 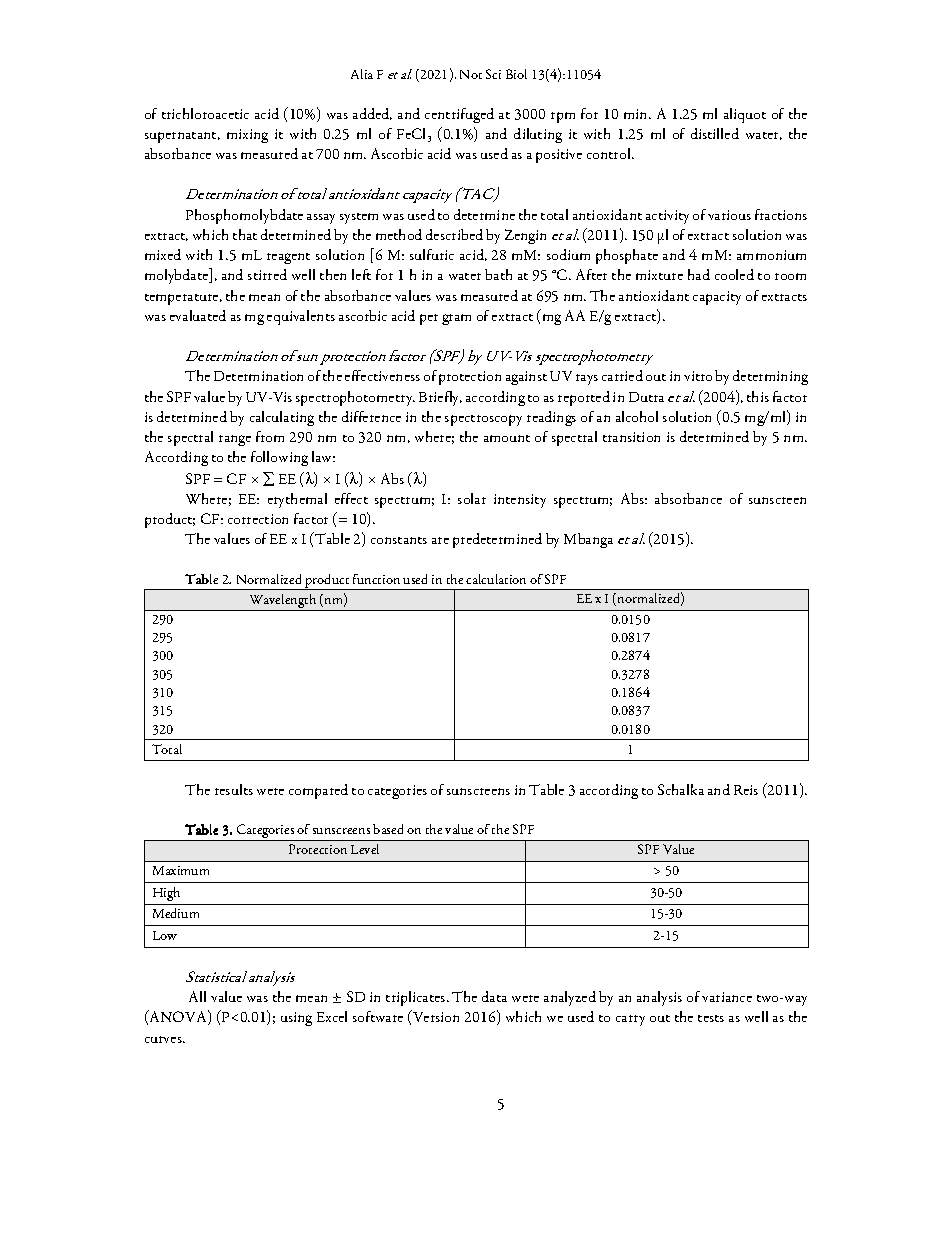 I want to click on correction, so click(x=258, y=519).
